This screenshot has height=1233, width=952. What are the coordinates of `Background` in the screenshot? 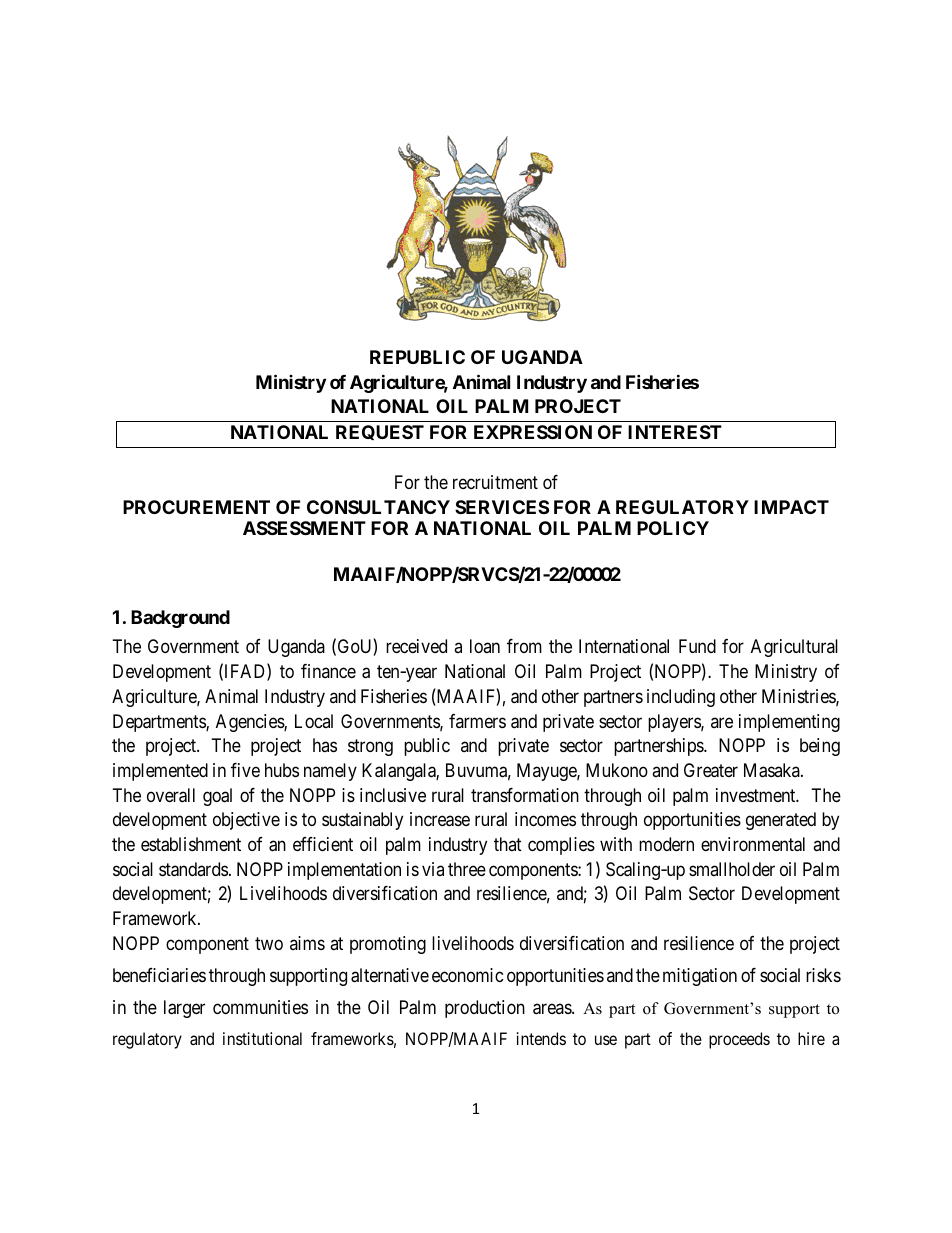 It's located at (180, 619).
